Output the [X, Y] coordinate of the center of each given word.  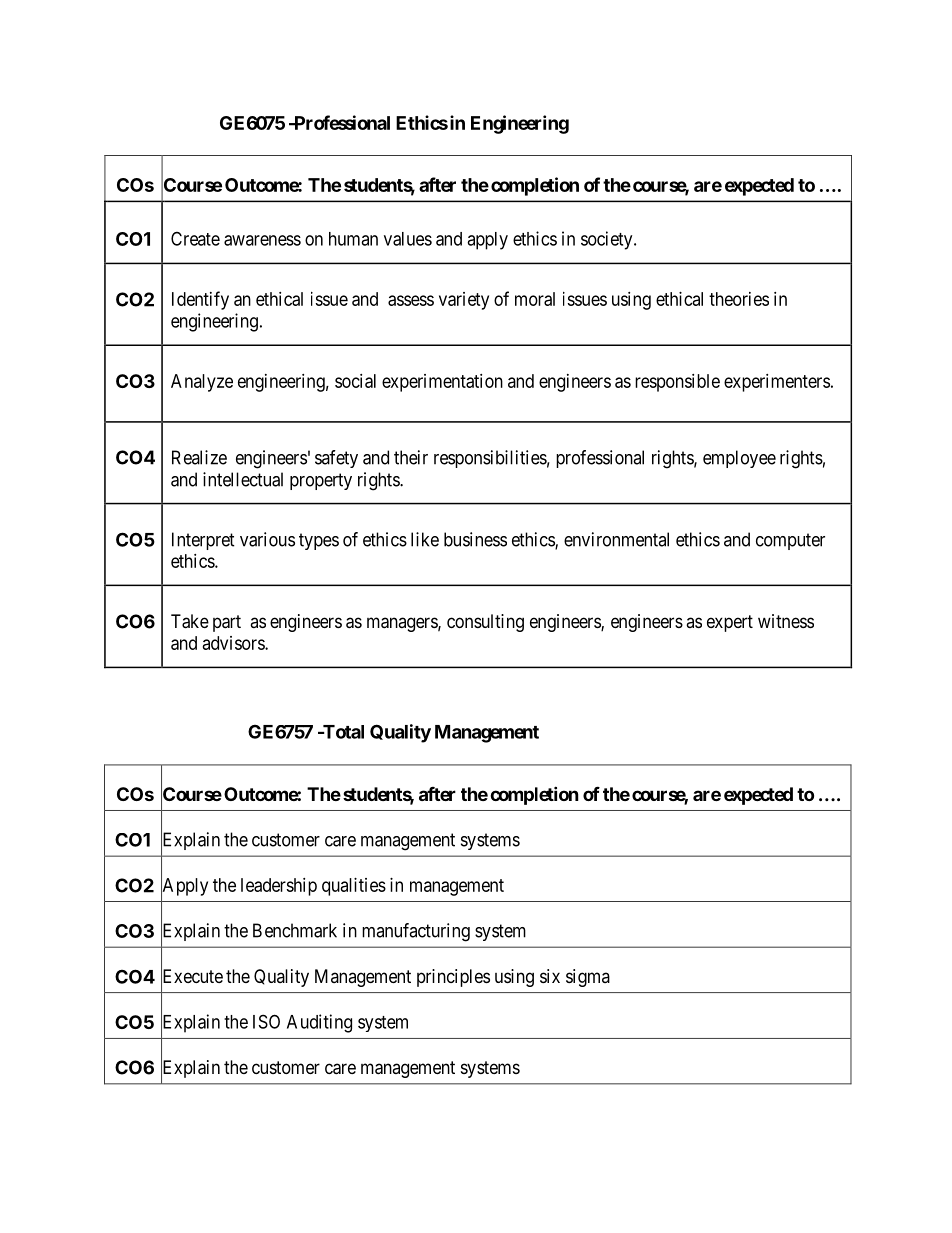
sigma [588, 978]
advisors [234, 643]
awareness [262, 240]
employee [739, 459]
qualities [354, 887]
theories [739, 299]
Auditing [319, 1023]
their [411, 457]
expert [730, 623]
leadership [279, 887]
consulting [485, 623]
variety [464, 301]
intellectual [243, 479]
